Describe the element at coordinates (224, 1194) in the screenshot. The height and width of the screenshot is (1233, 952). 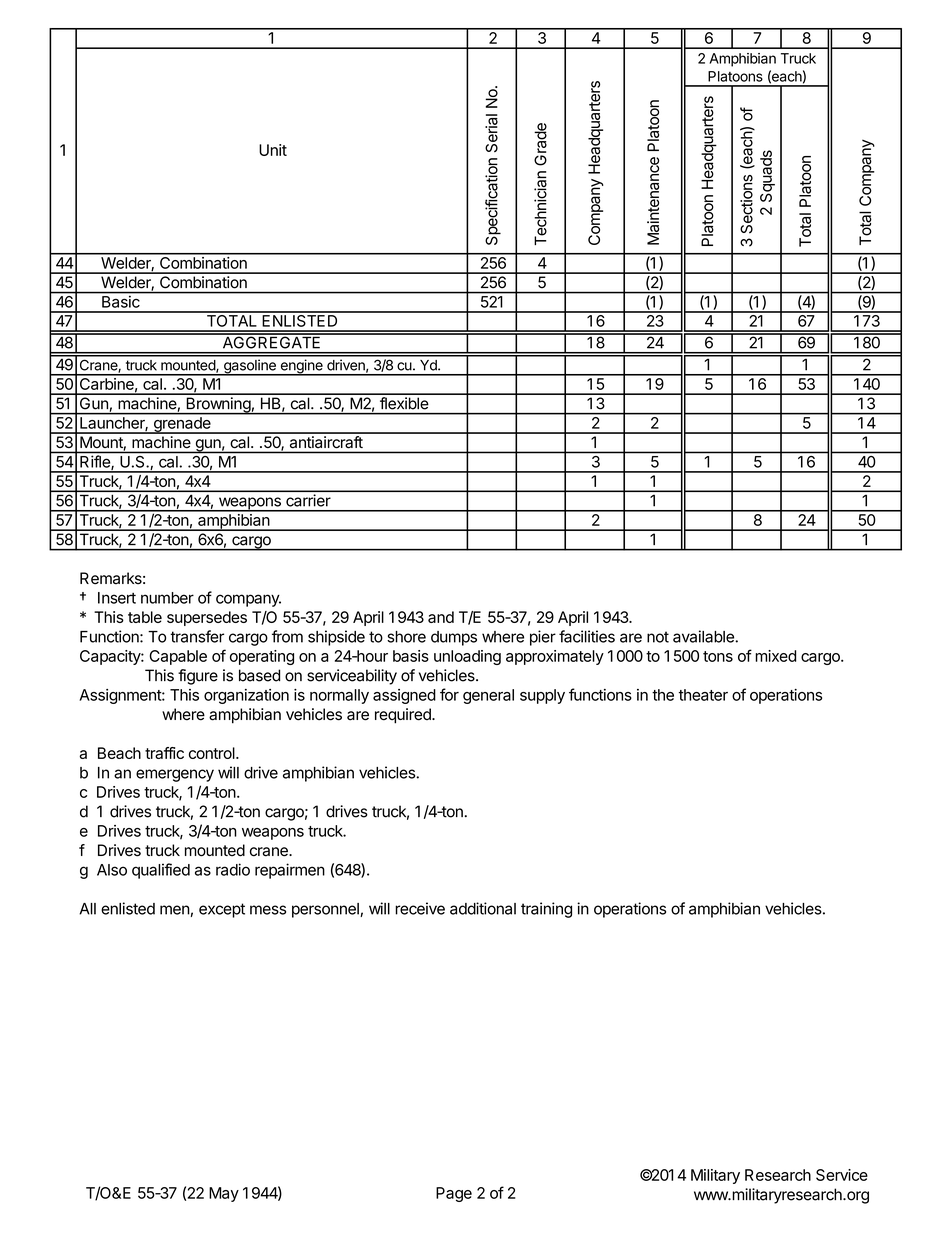
I see `May` at that location.
